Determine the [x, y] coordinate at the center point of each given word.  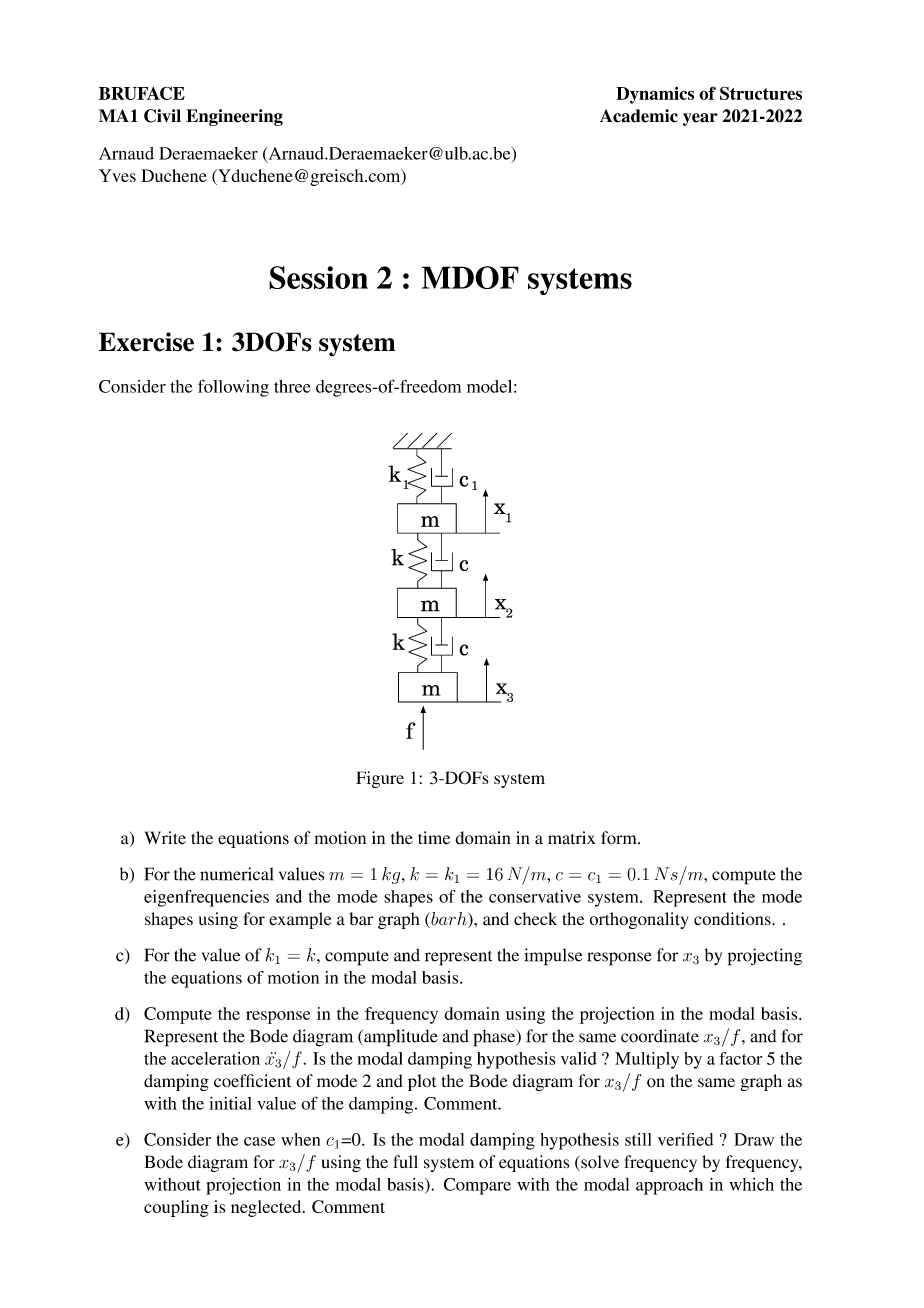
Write [165, 837]
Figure [380, 779]
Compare [477, 1186]
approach [669, 1186]
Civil [162, 116]
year [700, 119]
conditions [733, 919]
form [620, 838]
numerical [236, 874]
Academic [639, 116]
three [292, 386]
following [233, 388]
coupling [176, 1208]
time [434, 838]
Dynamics [655, 95]
